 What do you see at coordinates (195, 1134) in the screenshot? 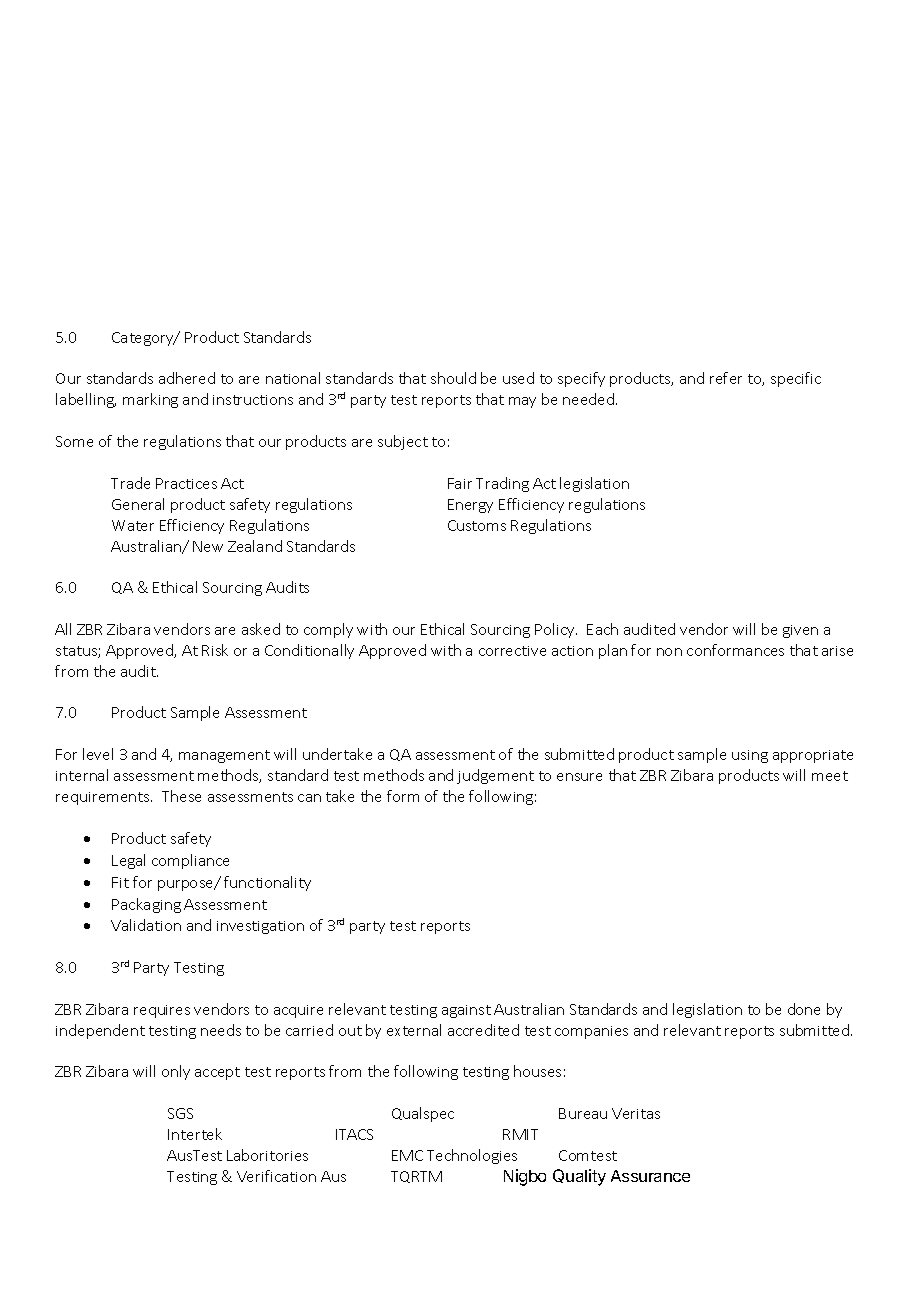
I see `Intertek` at bounding box center [195, 1134].
